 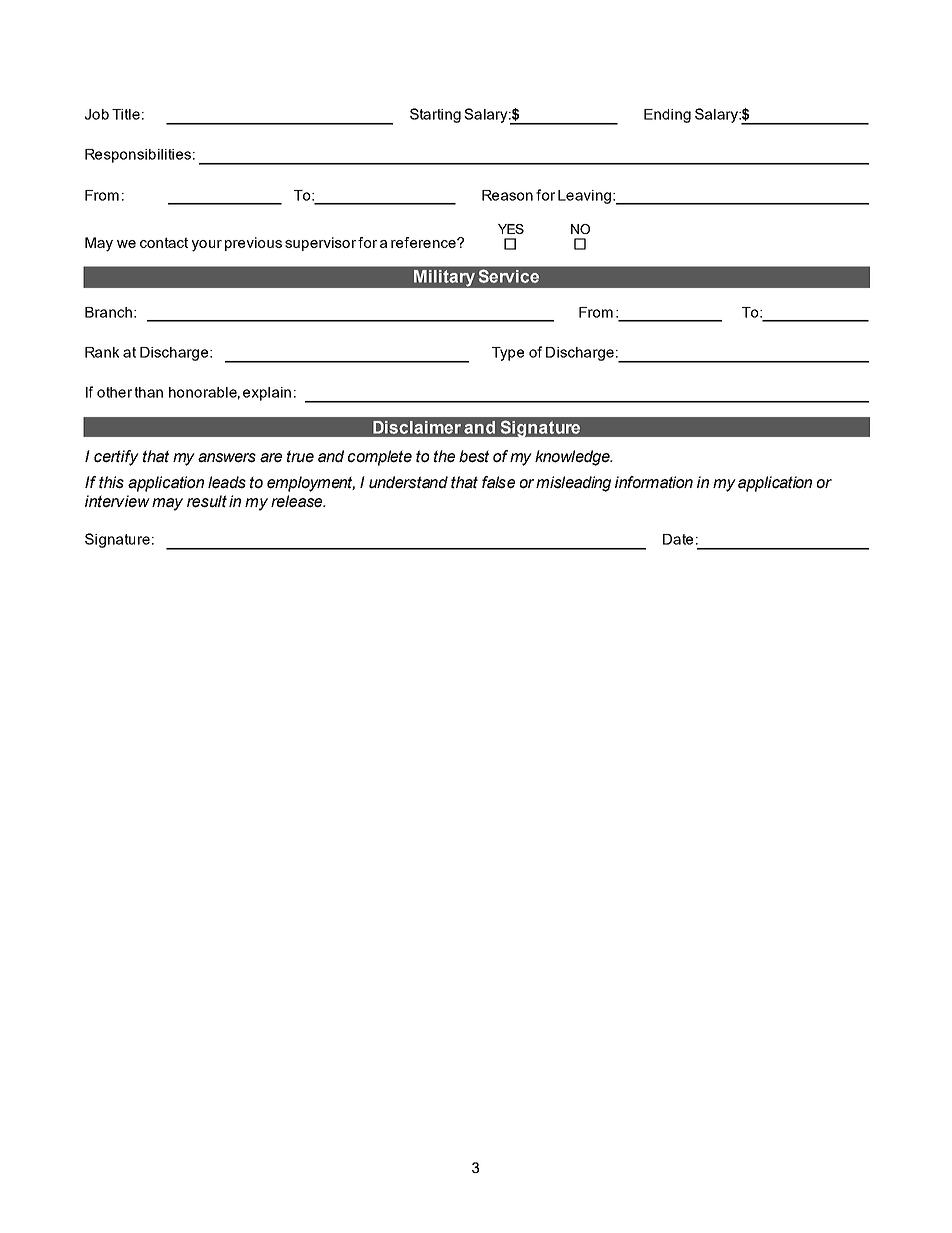 What do you see at coordinates (435, 115) in the screenshot?
I see `Starting` at bounding box center [435, 115].
